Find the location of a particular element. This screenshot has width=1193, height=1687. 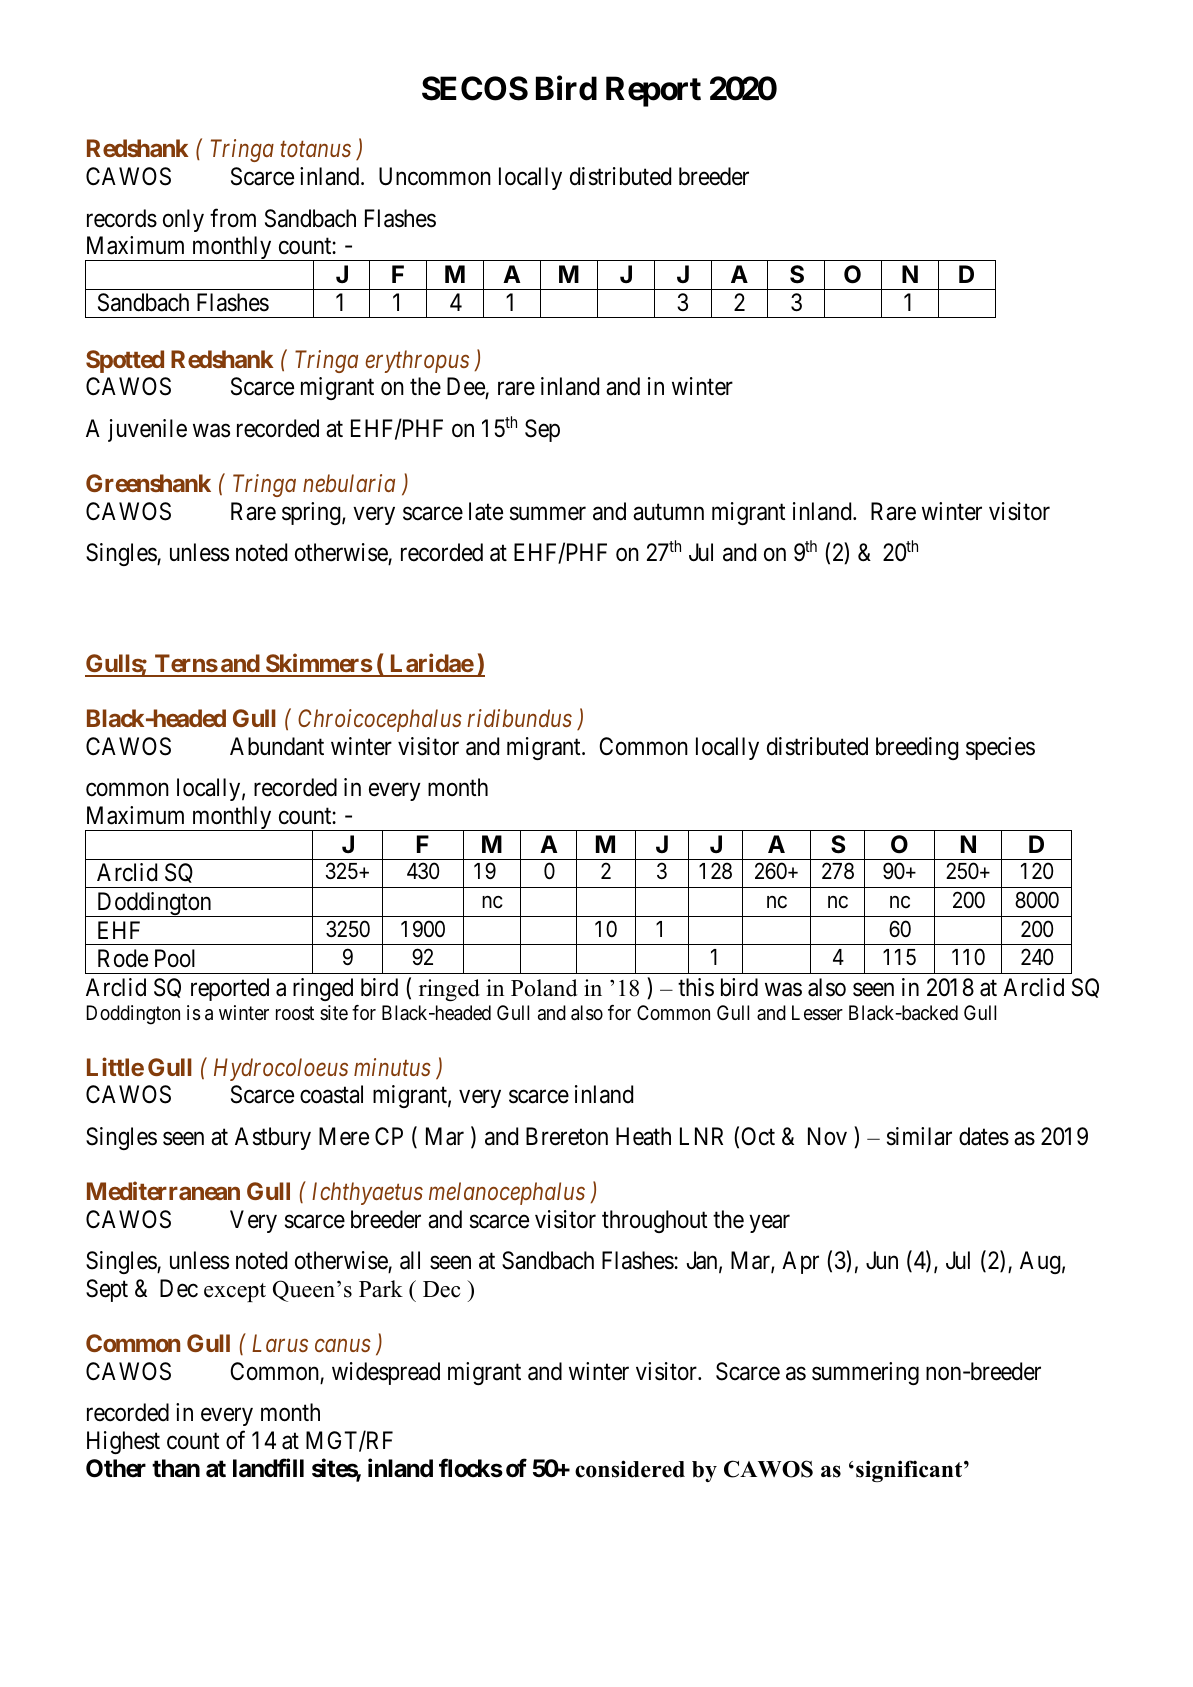

considered is located at coordinates (630, 1469).
